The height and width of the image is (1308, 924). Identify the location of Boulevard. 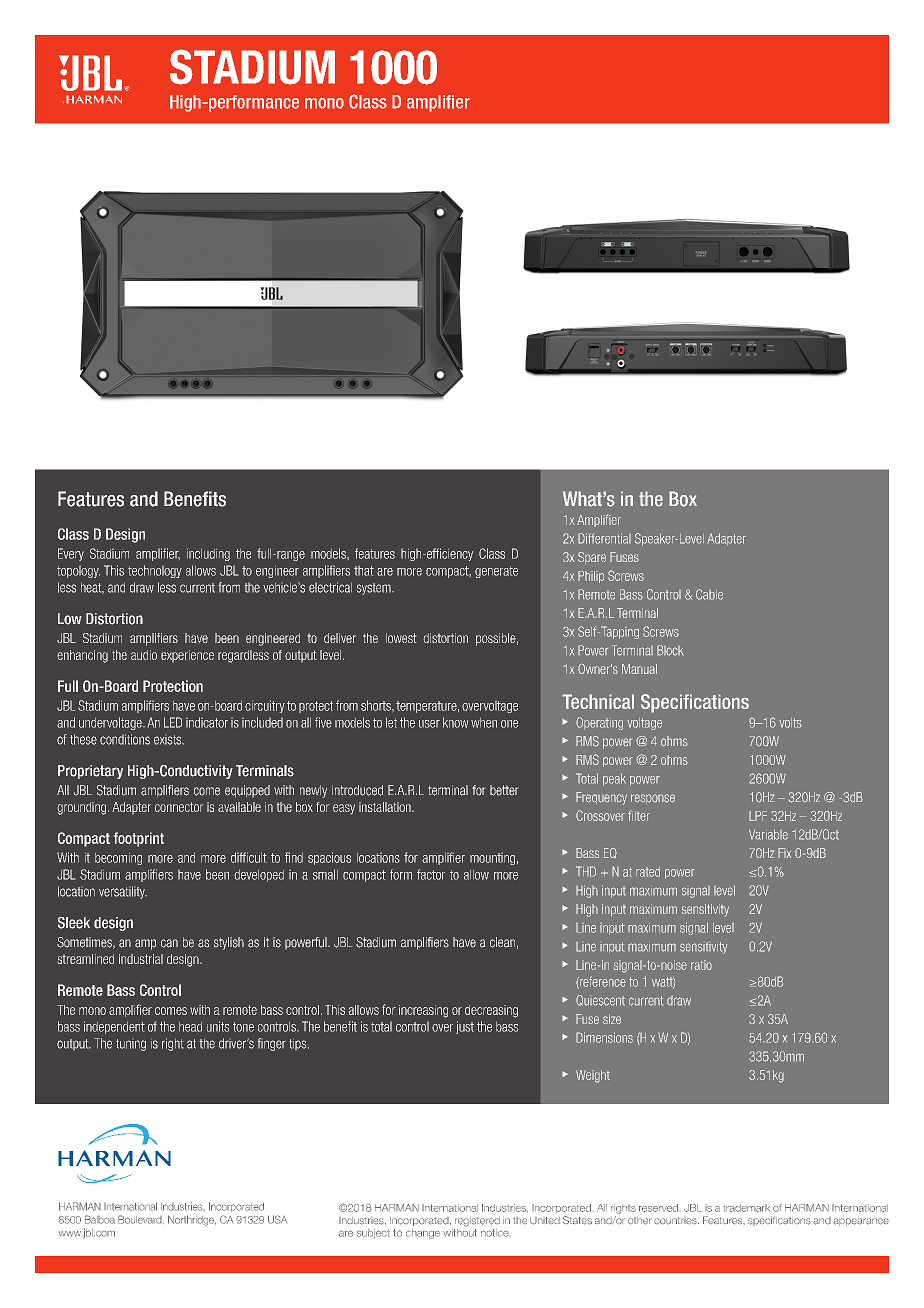
(141, 1219).
